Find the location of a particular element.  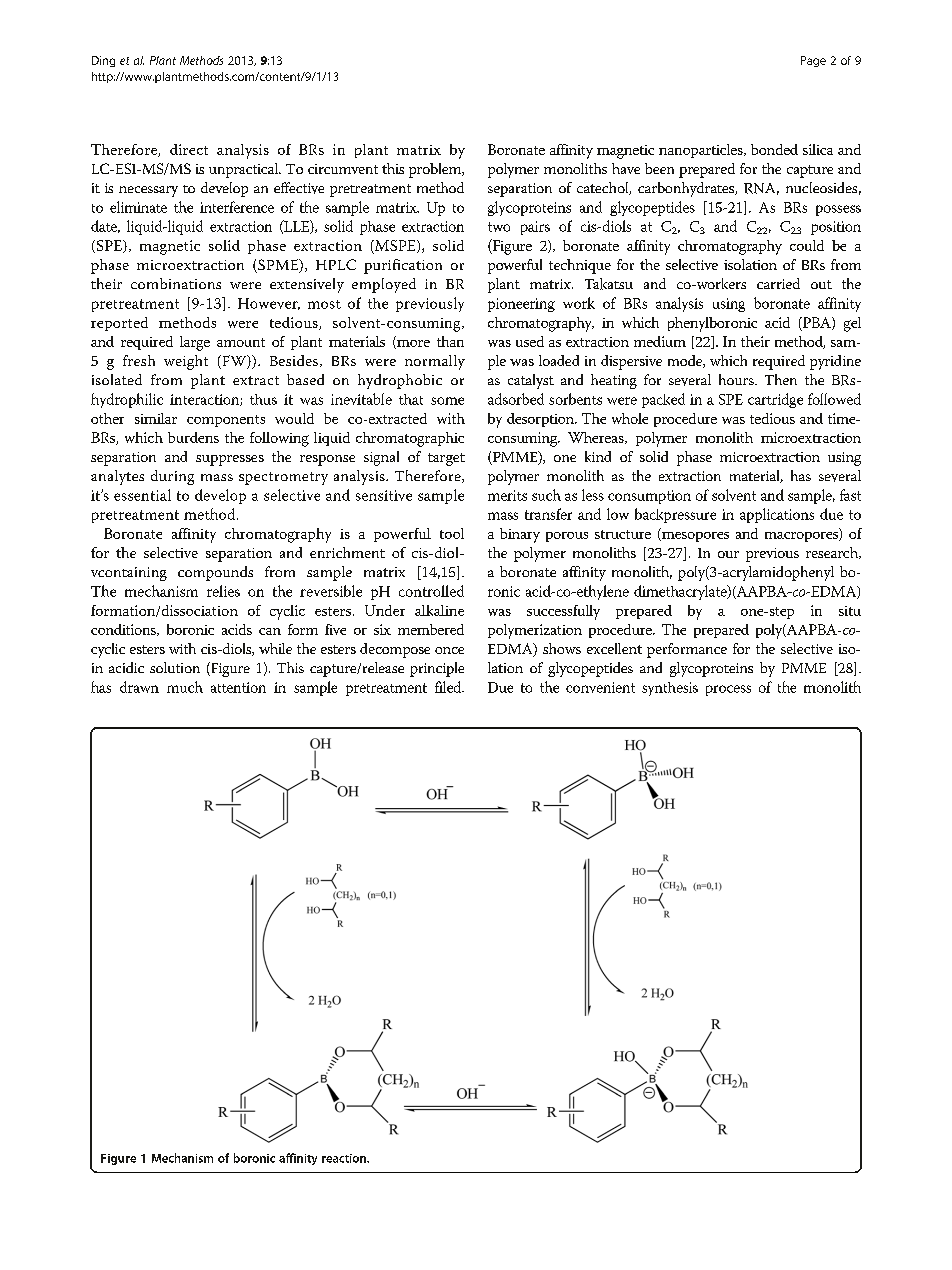

direct is located at coordinates (189, 149).
